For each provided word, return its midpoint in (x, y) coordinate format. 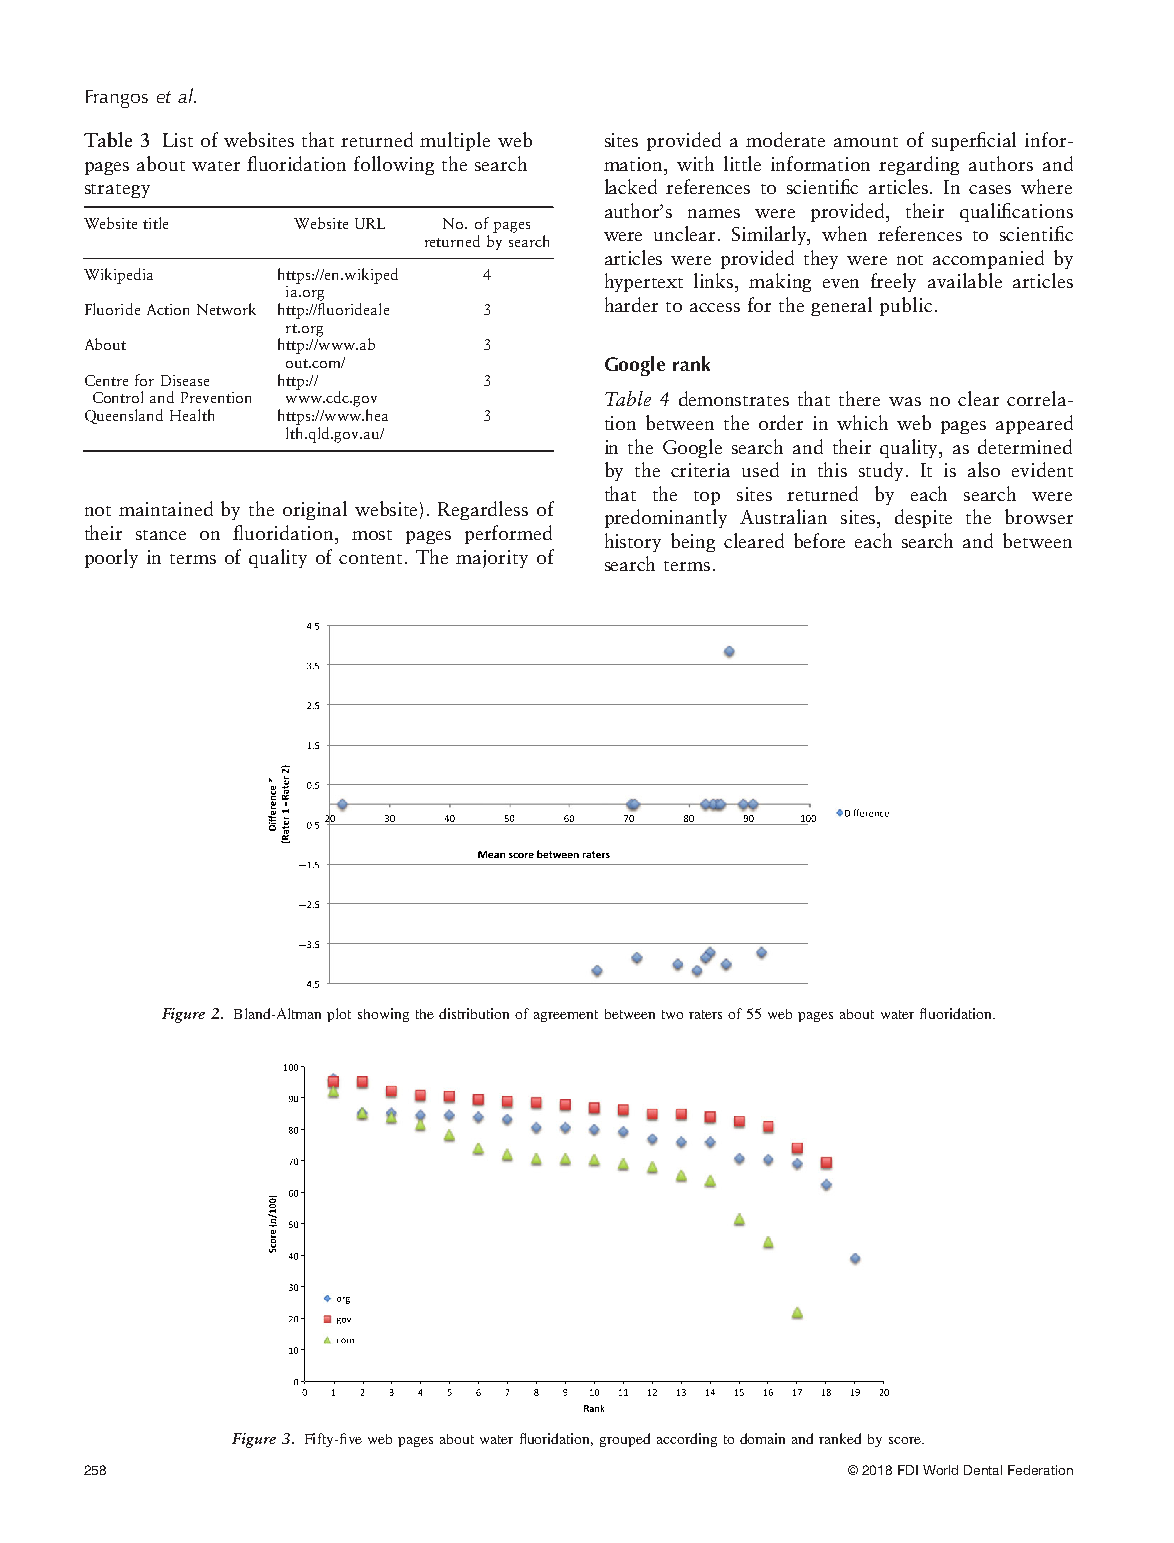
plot (339, 1015)
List (178, 140)
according (687, 1440)
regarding (919, 165)
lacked (631, 186)
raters (705, 1014)
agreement (566, 1016)
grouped (625, 1440)
